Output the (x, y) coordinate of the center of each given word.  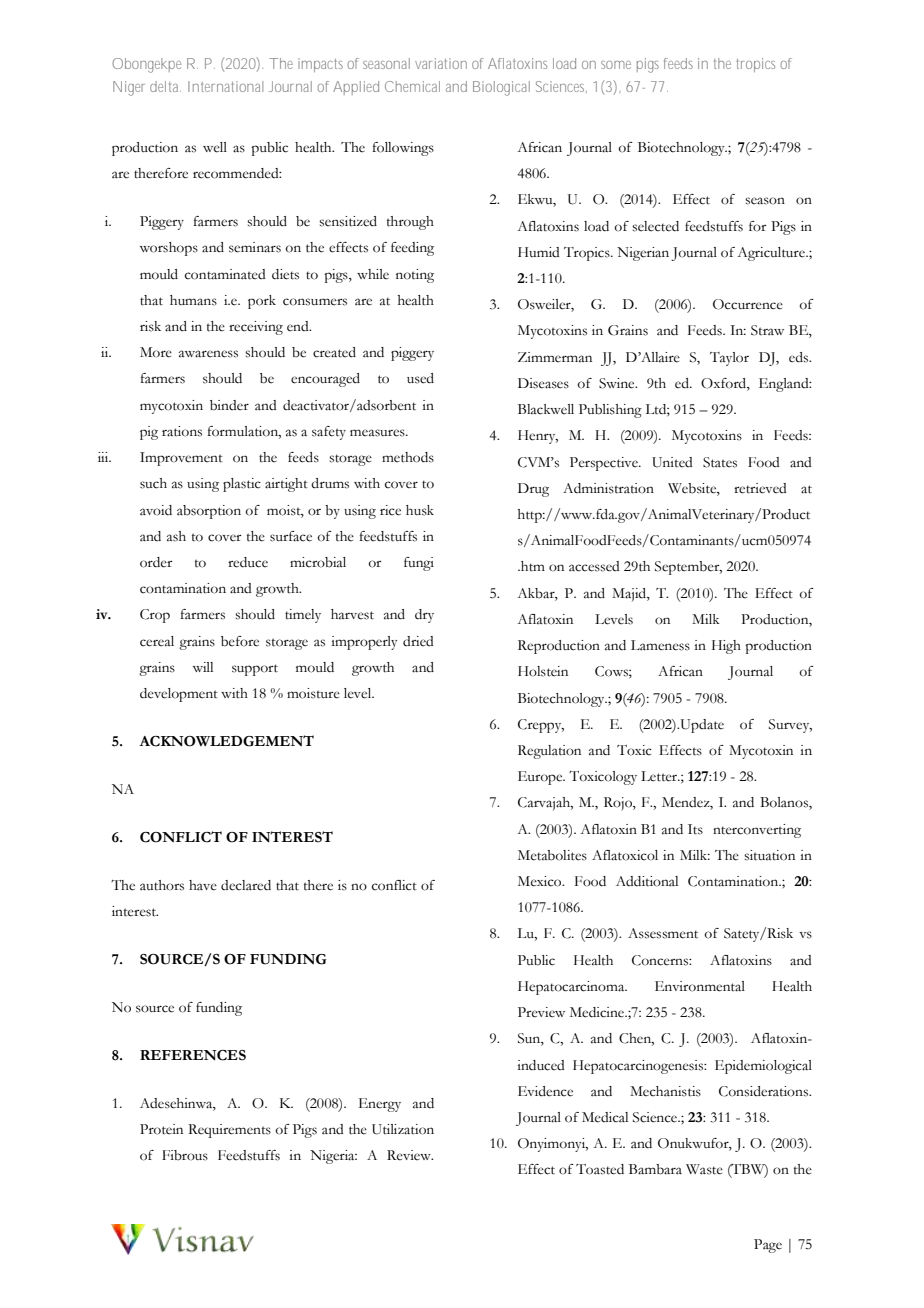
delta (165, 86)
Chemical (412, 86)
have (203, 885)
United (672, 462)
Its (695, 829)
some (616, 65)
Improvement (181, 459)
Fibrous (185, 1155)
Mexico (541, 881)
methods (408, 457)
